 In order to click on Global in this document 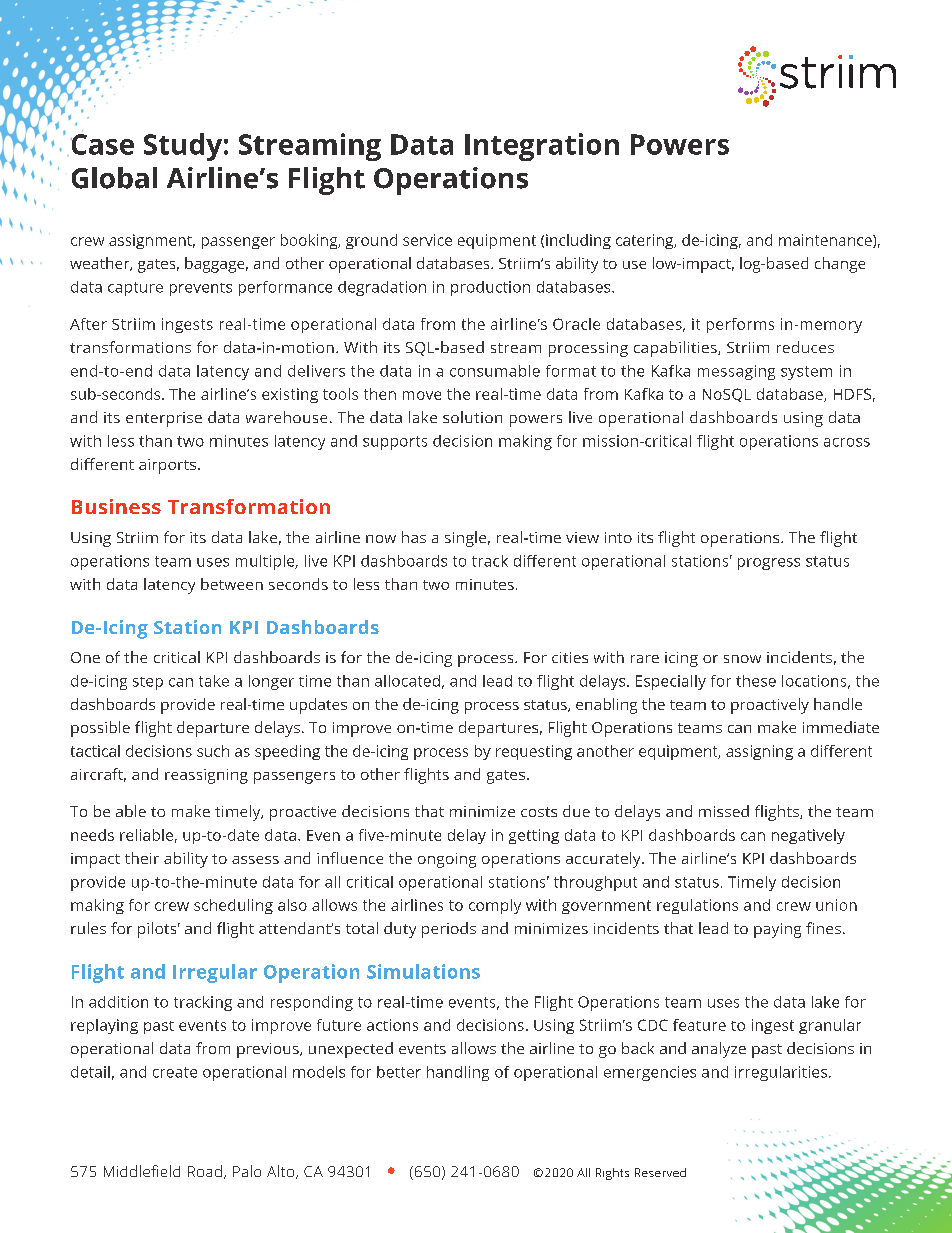, I will do `click(114, 178)`.
